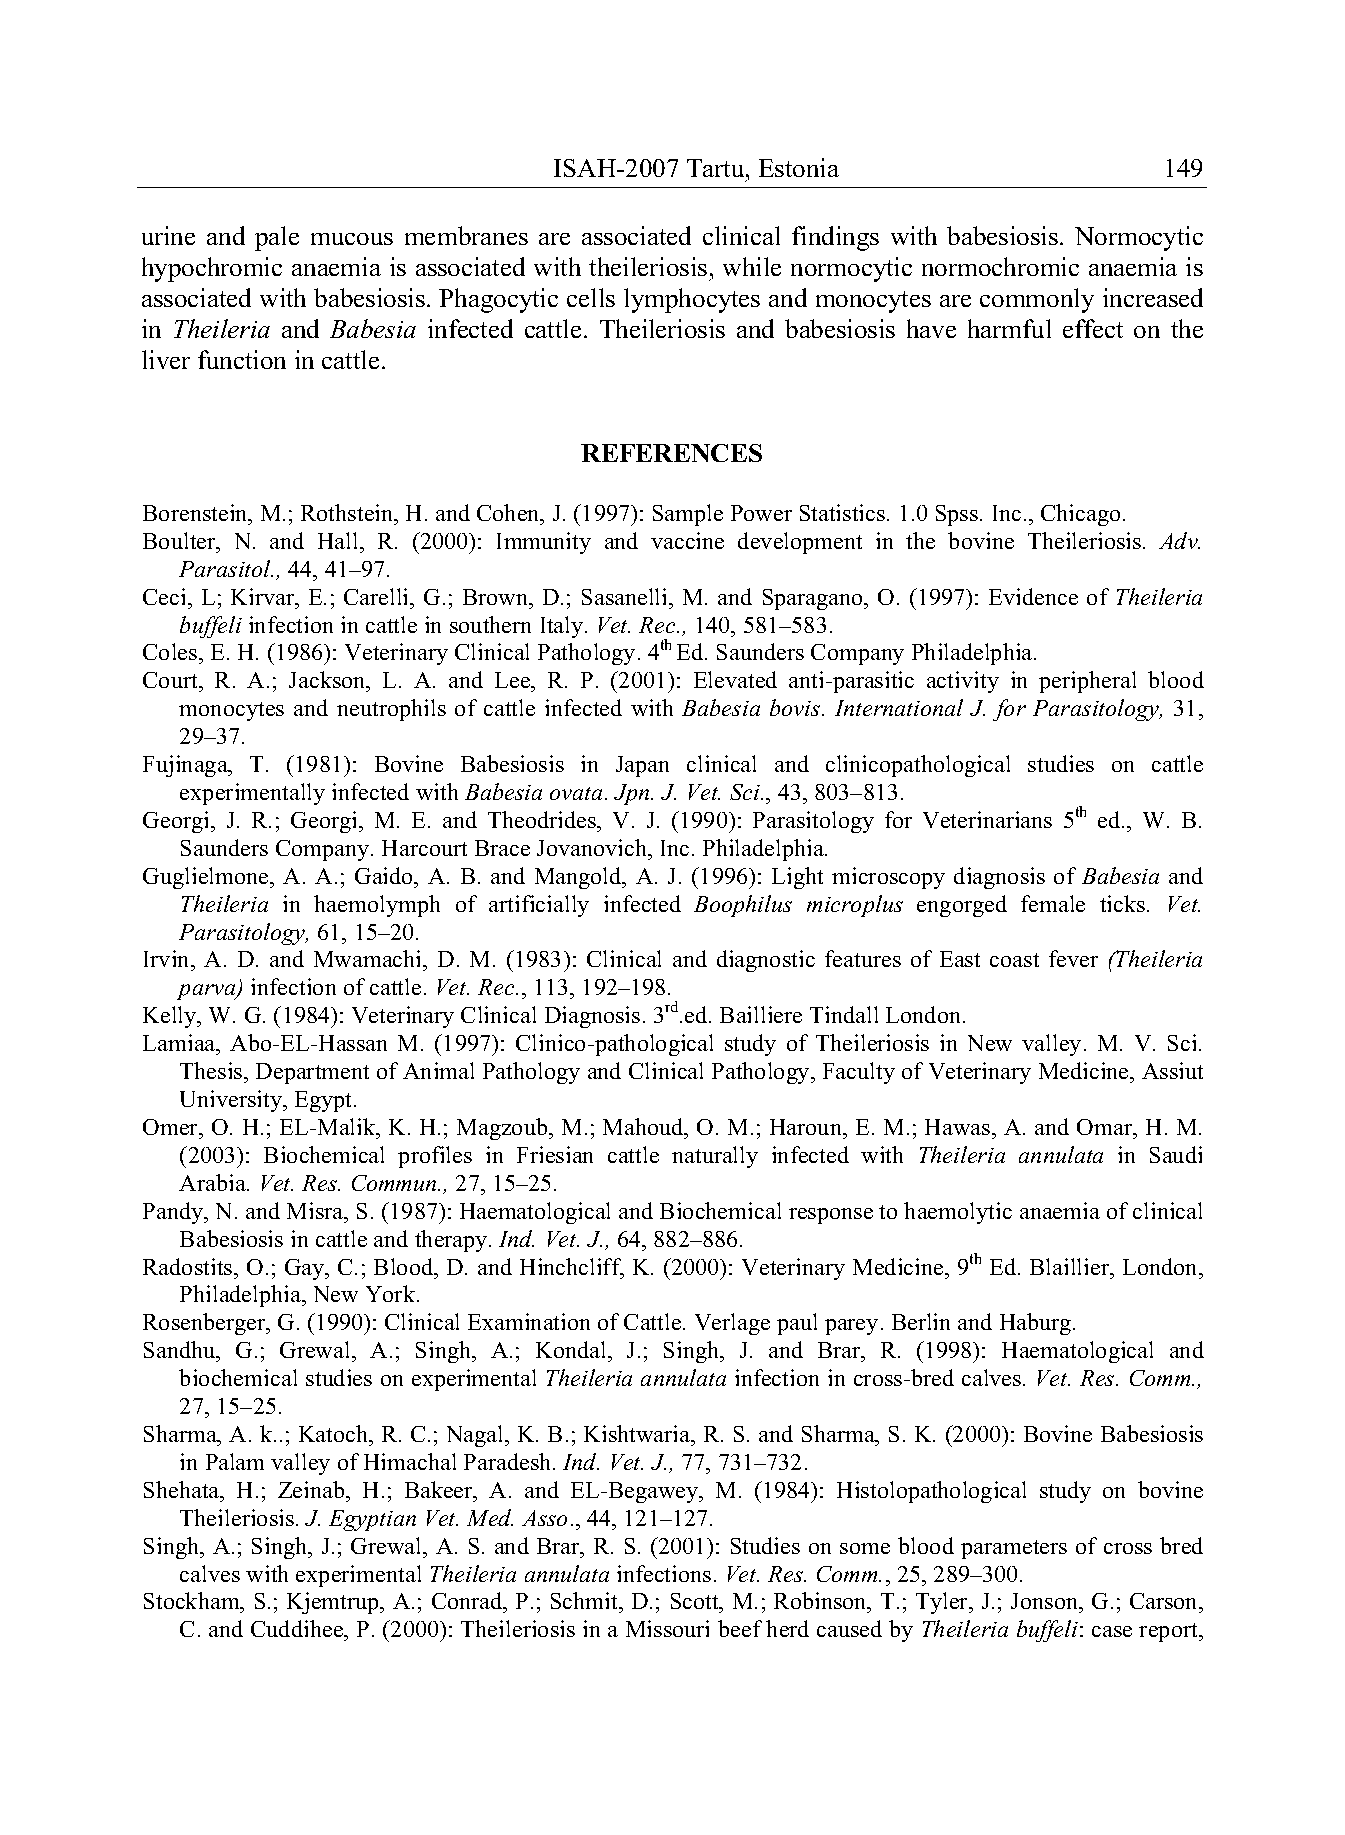 The image size is (1345, 1835). I want to click on pale, so click(277, 238).
